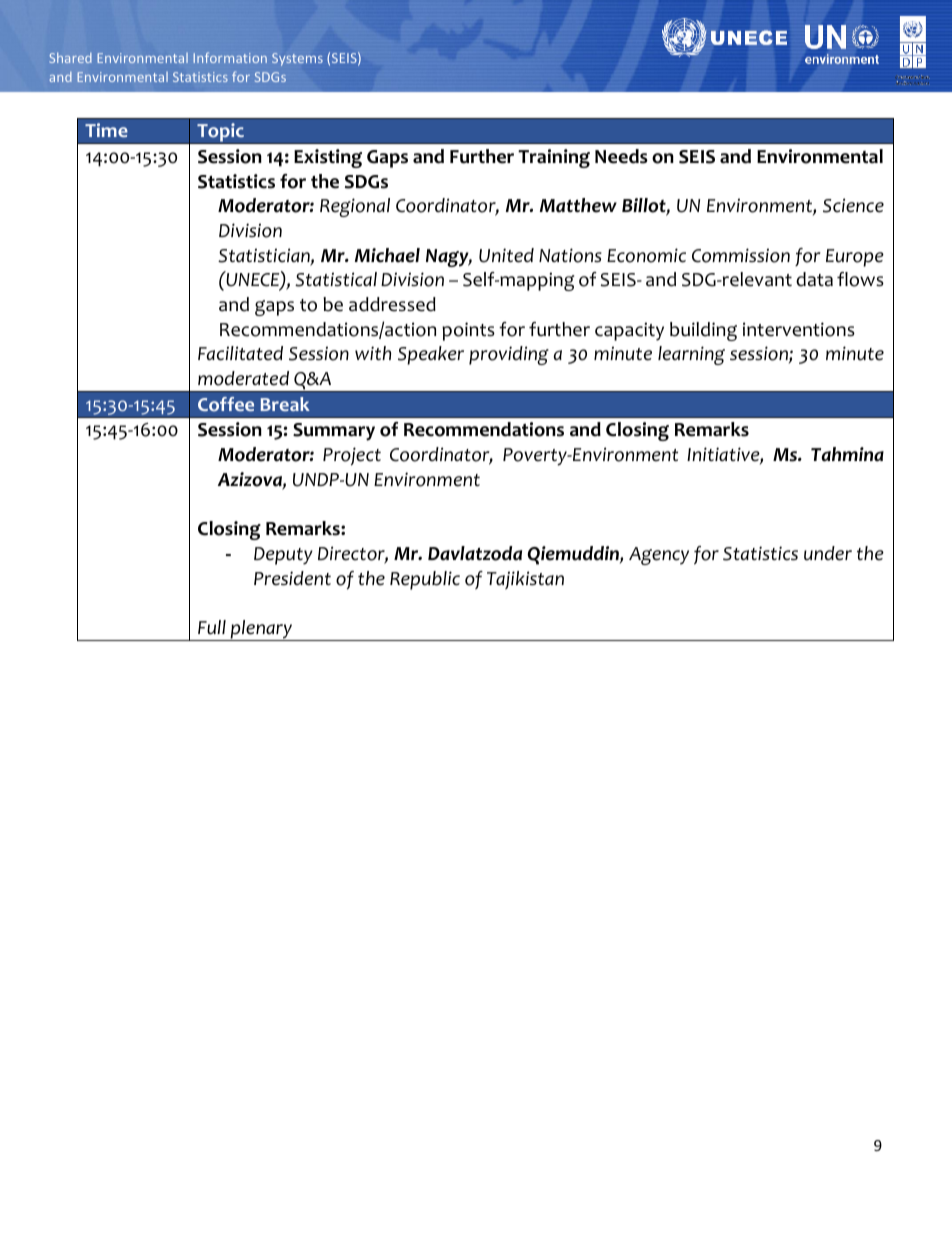  What do you see at coordinates (828, 553) in the screenshot?
I see `under` at bounding box center [828, 553].
